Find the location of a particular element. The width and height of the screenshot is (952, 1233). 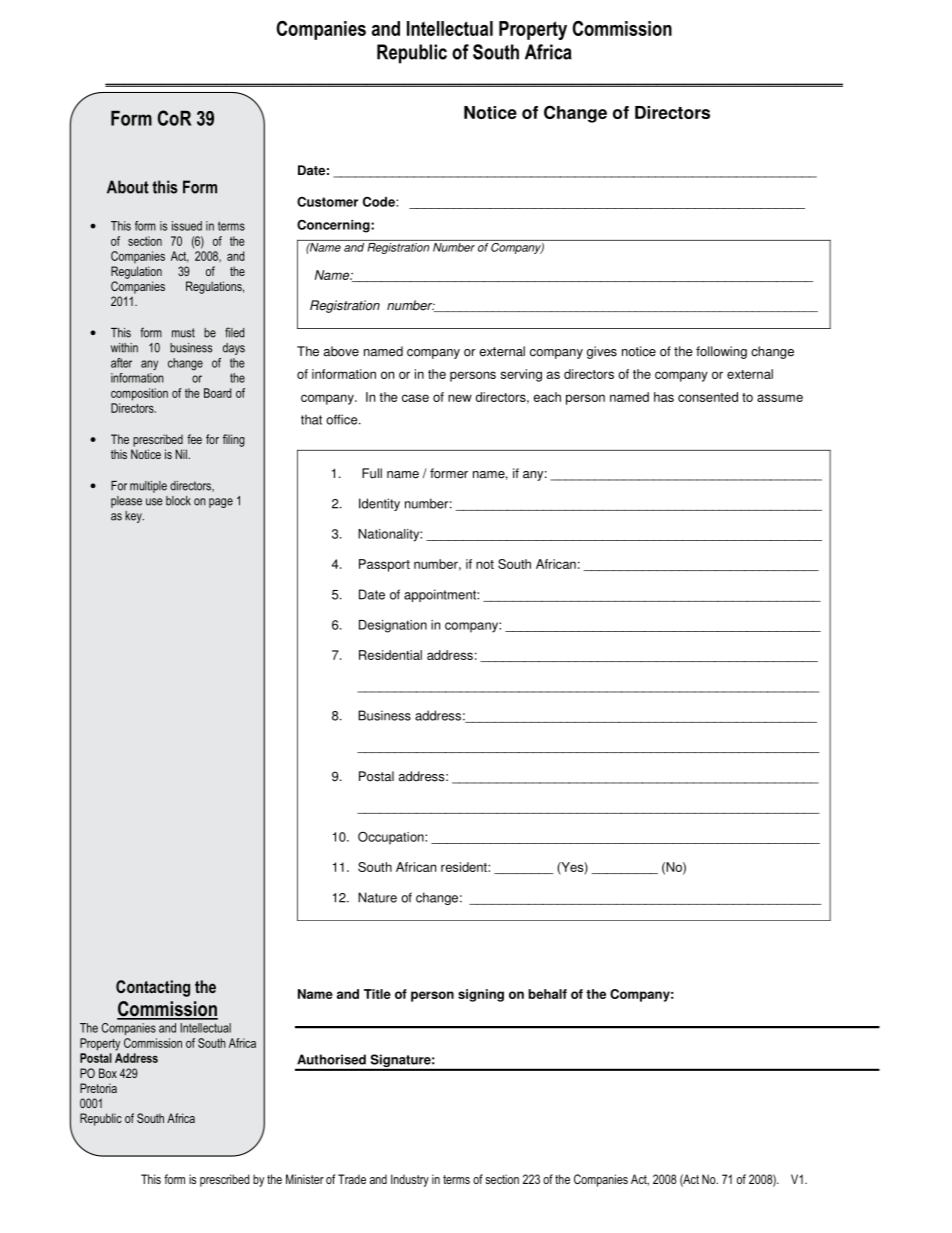

Pretoria is located at coordinates (98, 1088).
